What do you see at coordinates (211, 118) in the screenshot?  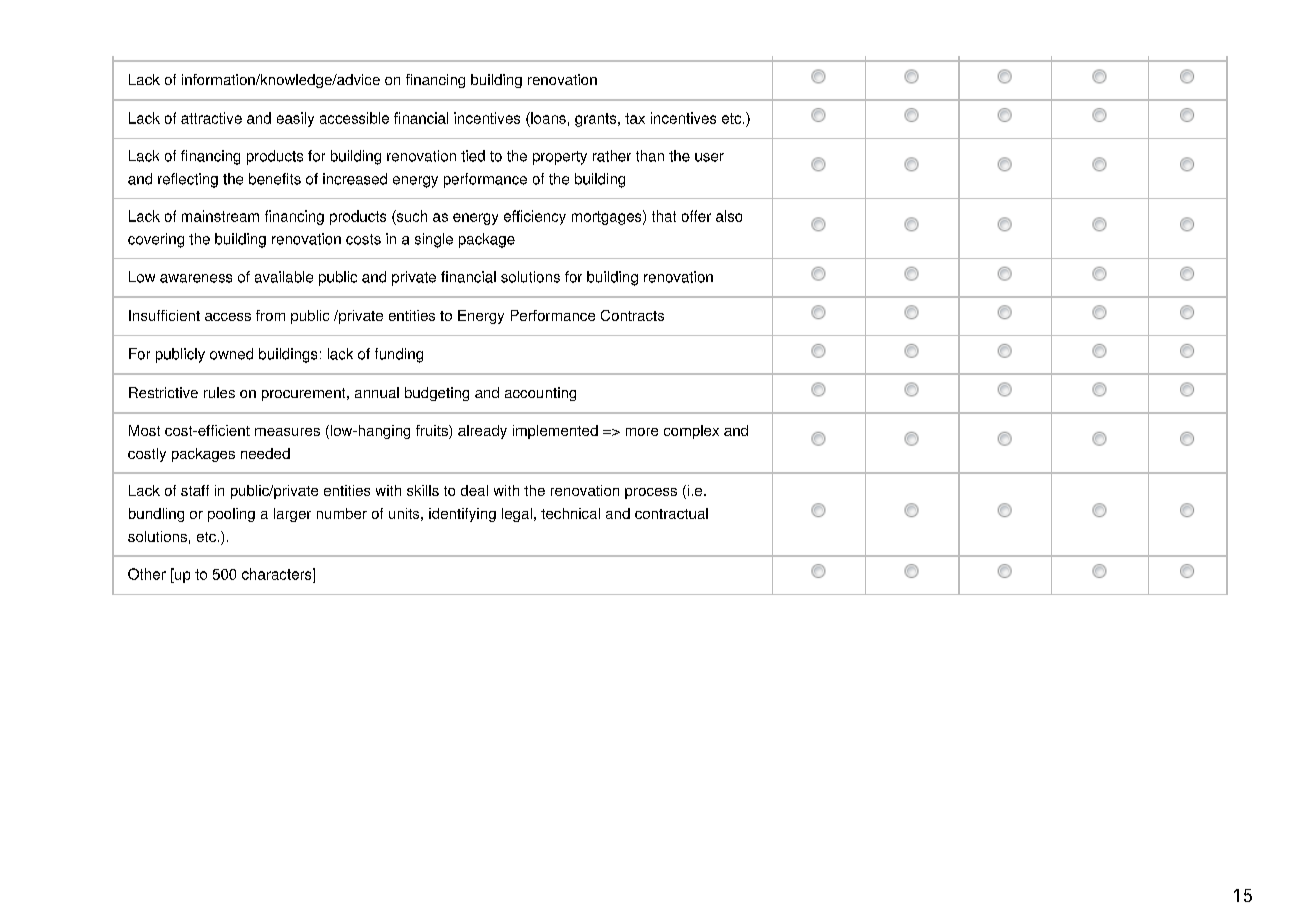 I see `attractive` at bounding box center [211, 118].
